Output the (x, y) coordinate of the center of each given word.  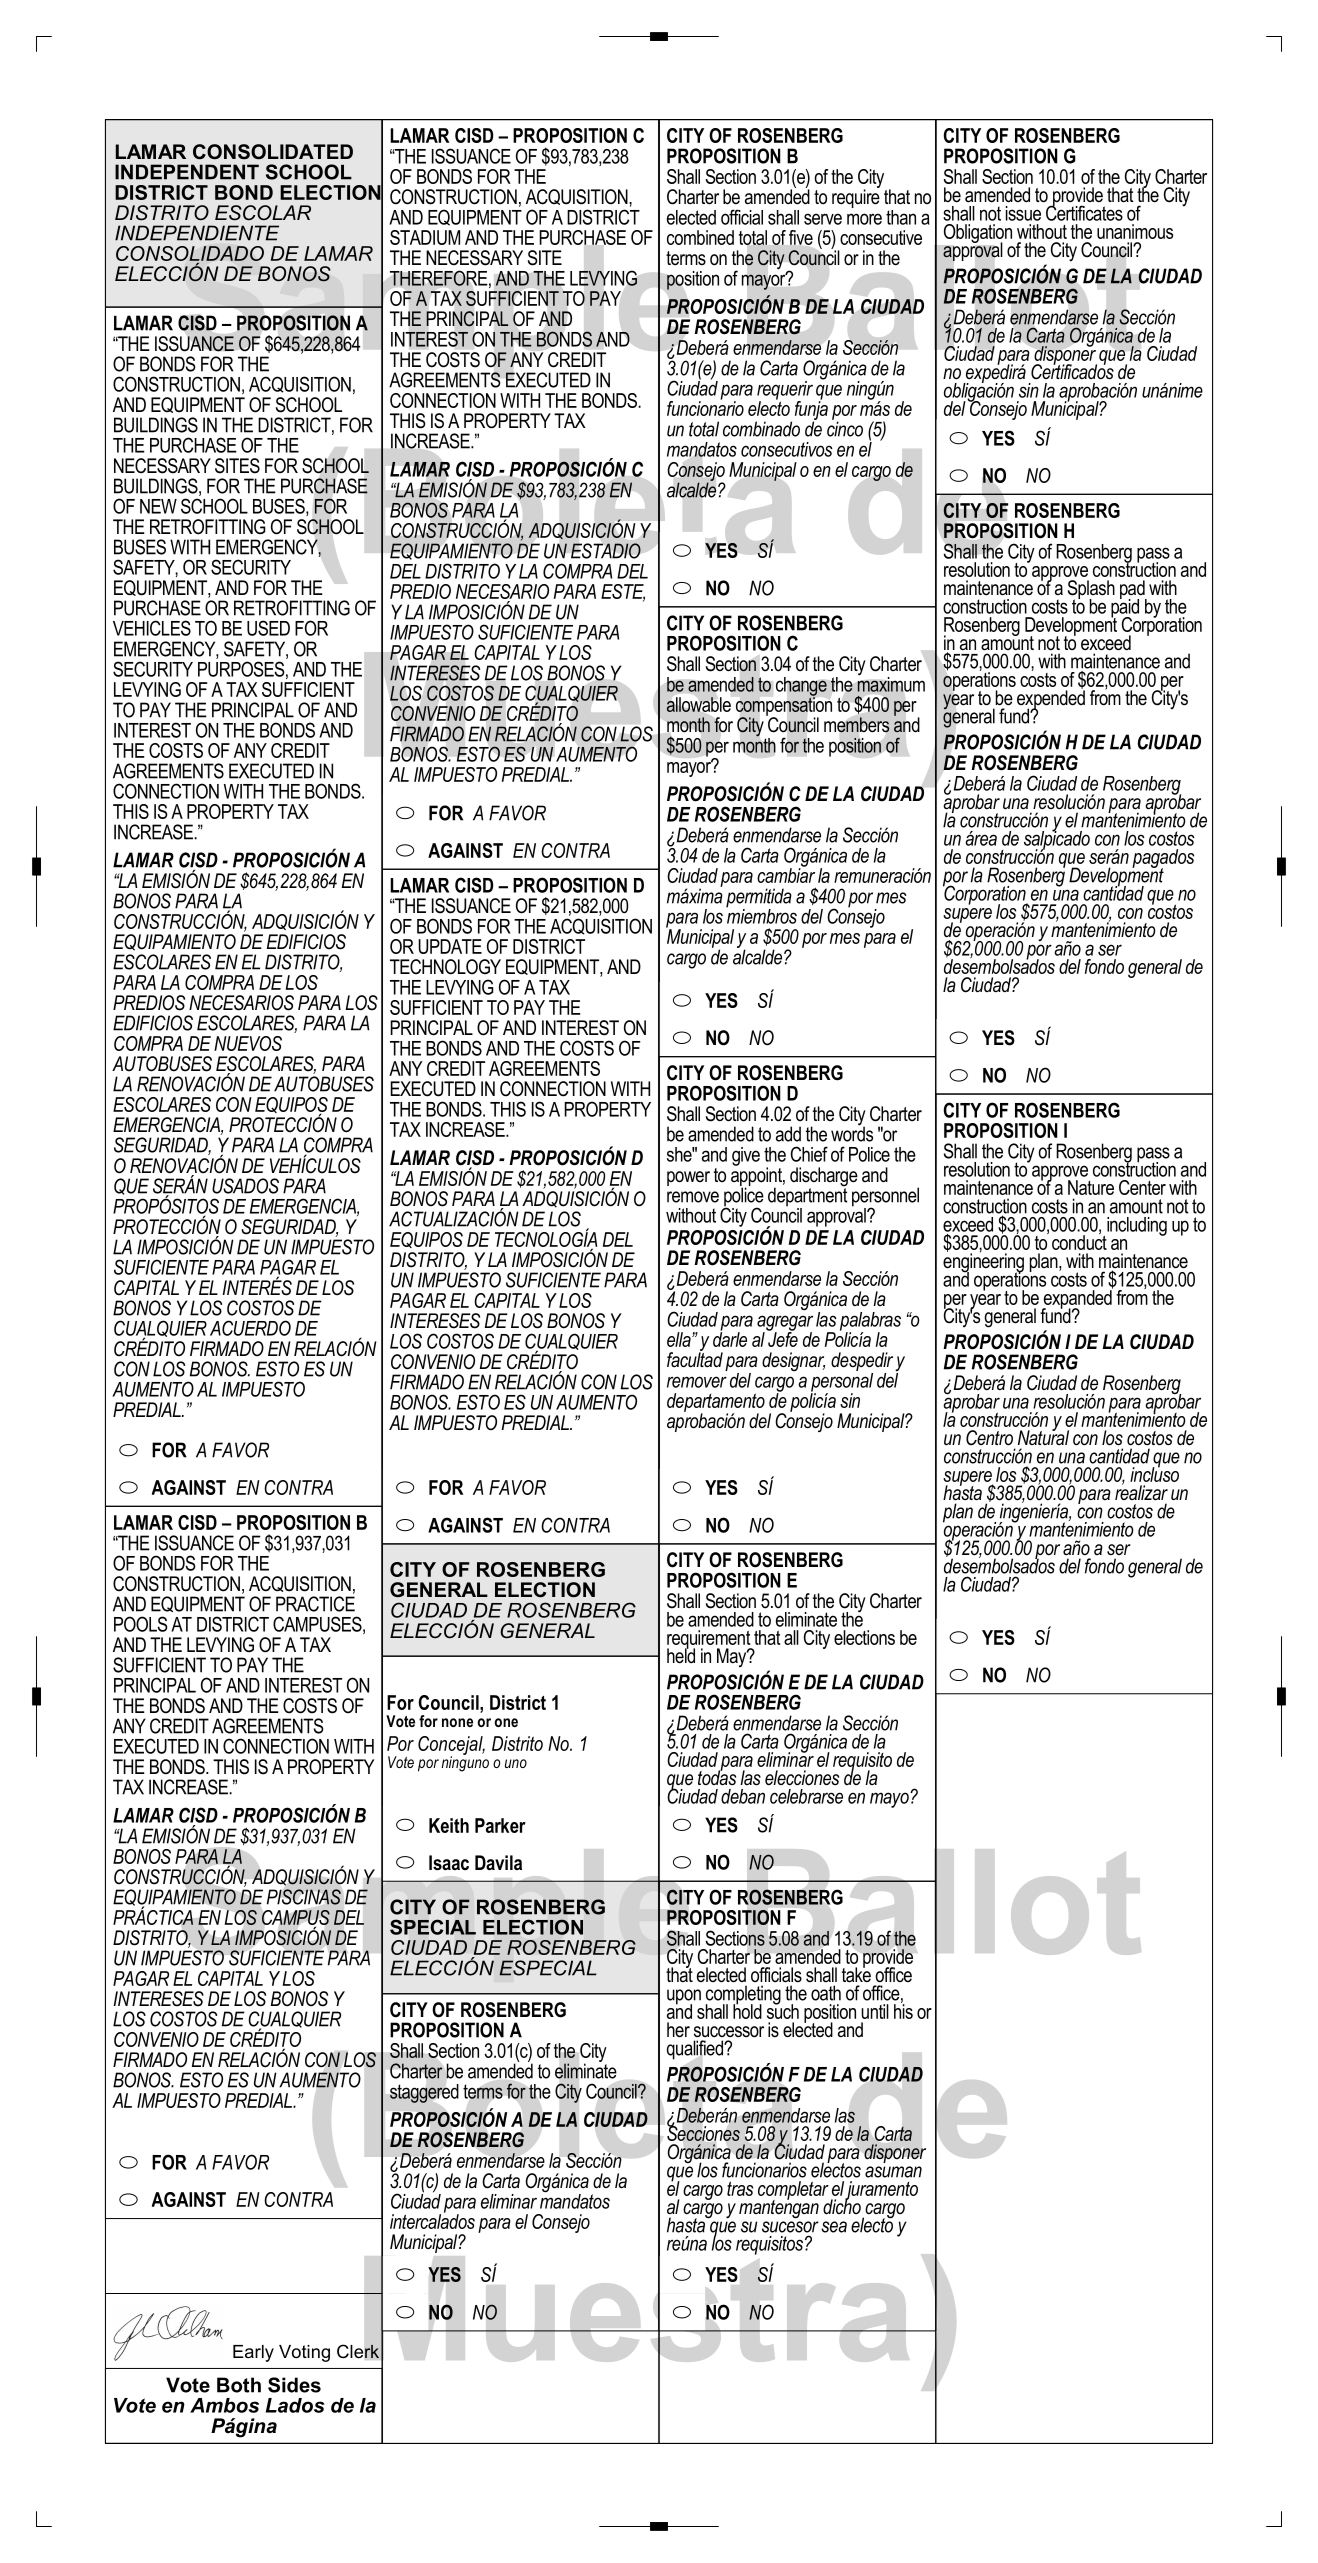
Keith (449, 1825)
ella (680, 1339)
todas (717, 1777)
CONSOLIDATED (273, 152)
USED (268, 628)
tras (740, 2188)
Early (253, 2353)
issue (1023, 213)
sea (834, 2227)
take (856, 1974)
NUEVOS (248, 1043)
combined (700, 237)
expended (1051, 699)
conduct (1079, 1241)
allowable (699, 704)
